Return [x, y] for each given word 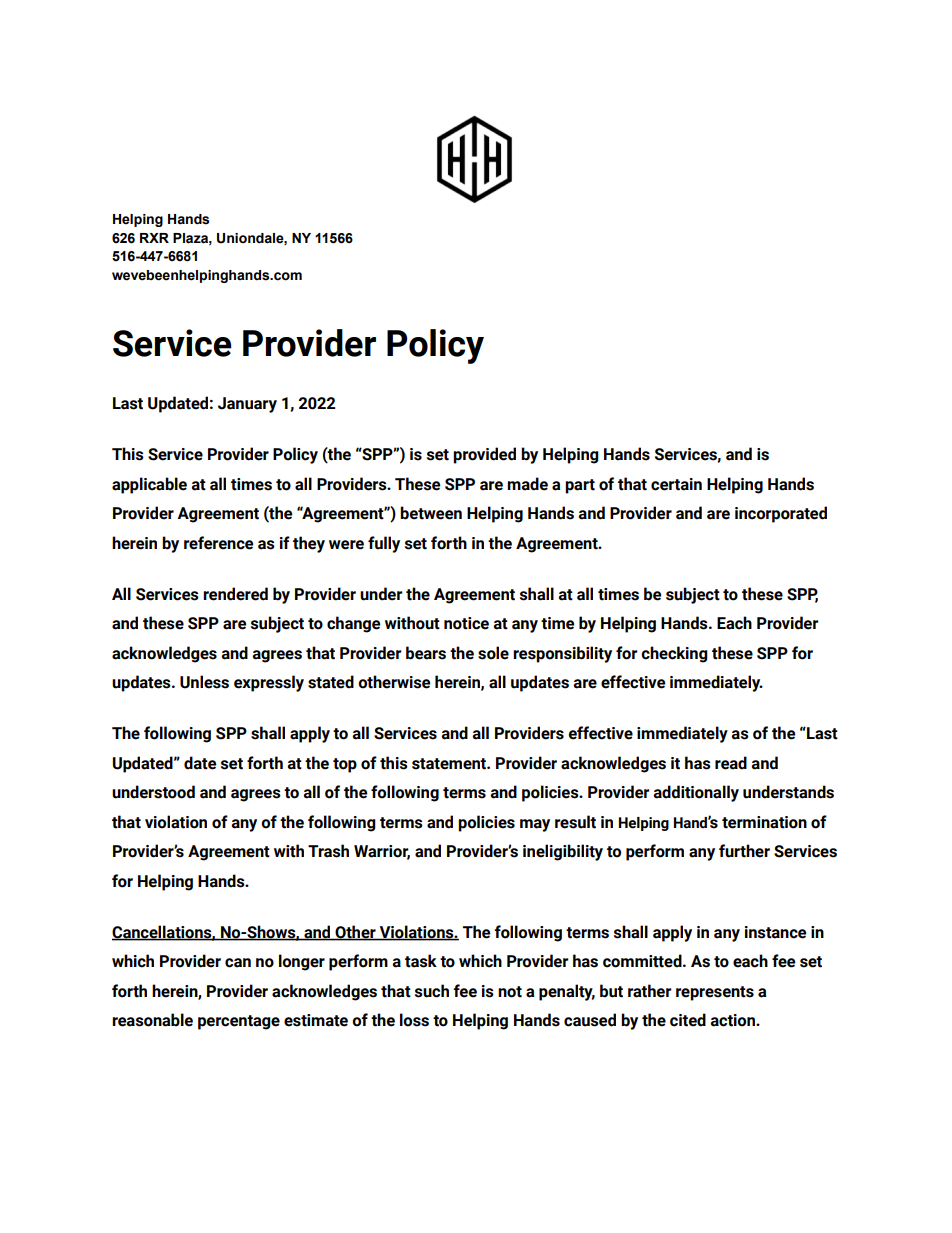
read [731, 763]
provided [484, 455]
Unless [204, 682]
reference [218, 543]
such [432, 991]
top [345, 765]
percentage [239, 1022]
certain [676, 484]
